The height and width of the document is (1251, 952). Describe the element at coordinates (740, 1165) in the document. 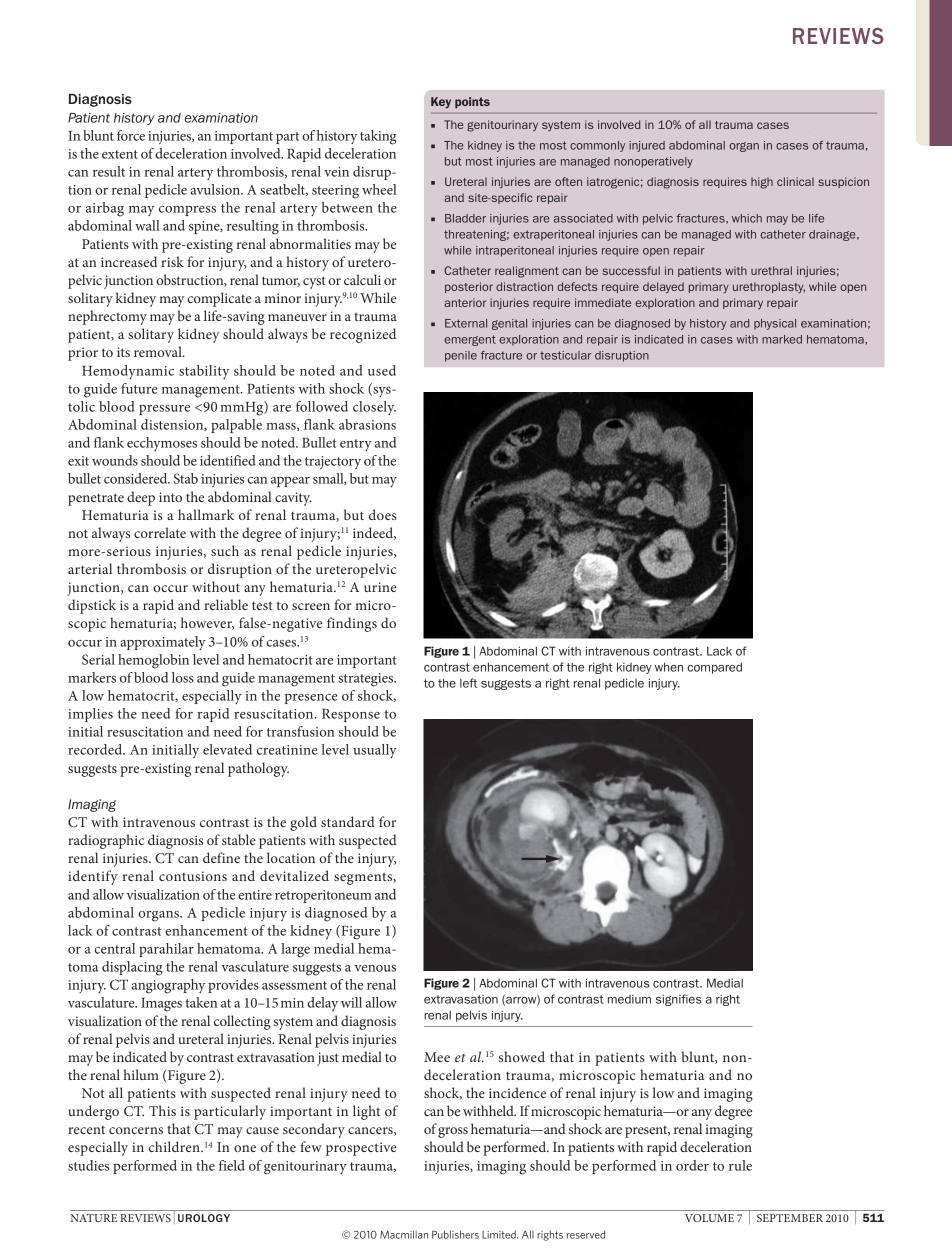

I see `rule` at that location.
